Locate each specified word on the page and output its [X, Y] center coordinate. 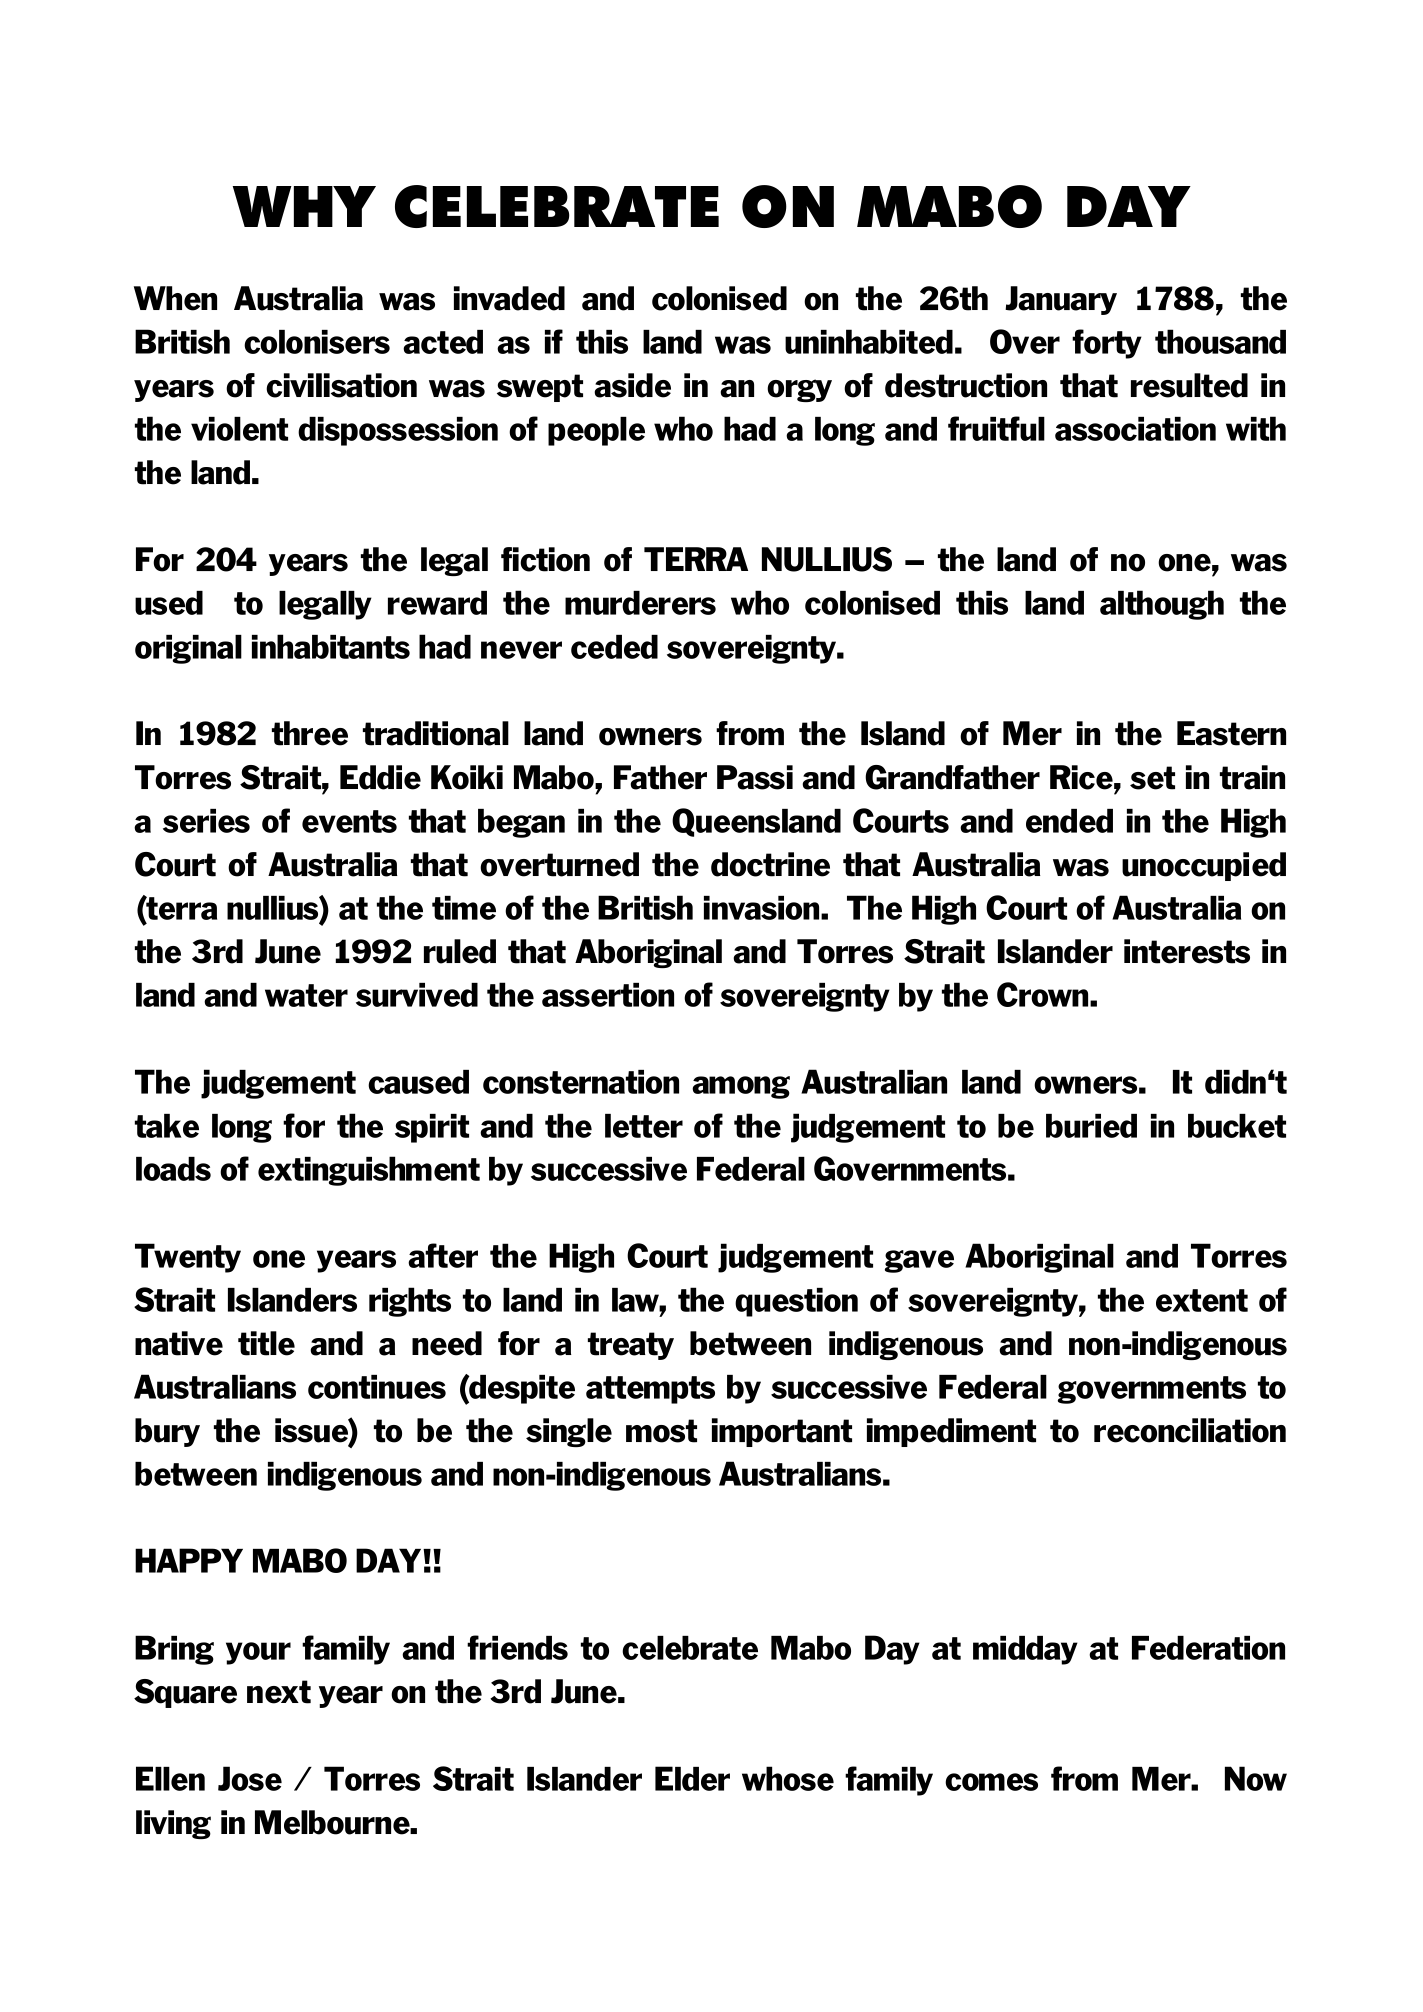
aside [632, 385]
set [1152, 778]
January [1061, 300]
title [266, 1343]
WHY [304, 206]
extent [1202, 1300]
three [310, 733]
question [796, 1302]
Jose [250, 1778]
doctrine [770, 864]
